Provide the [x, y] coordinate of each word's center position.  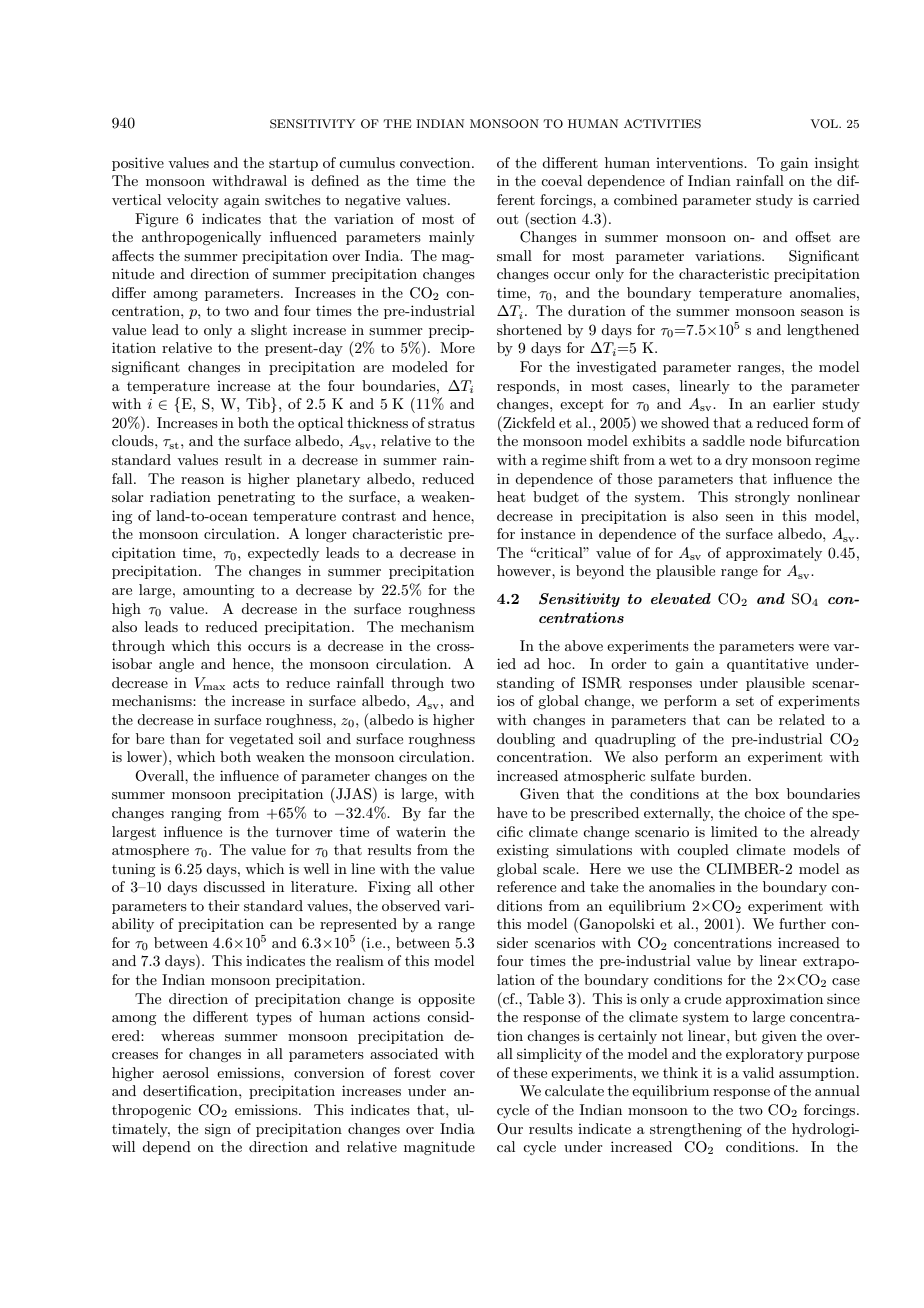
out [507, 219]
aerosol [186, 1072]
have [512, 812]
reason [202, 480]
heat [511, 496]
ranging [196, 814]
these [530, 1072]
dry [736, 461]
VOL [825, 124]
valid [758, 1072]
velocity [193, 201]
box [767, 793]
